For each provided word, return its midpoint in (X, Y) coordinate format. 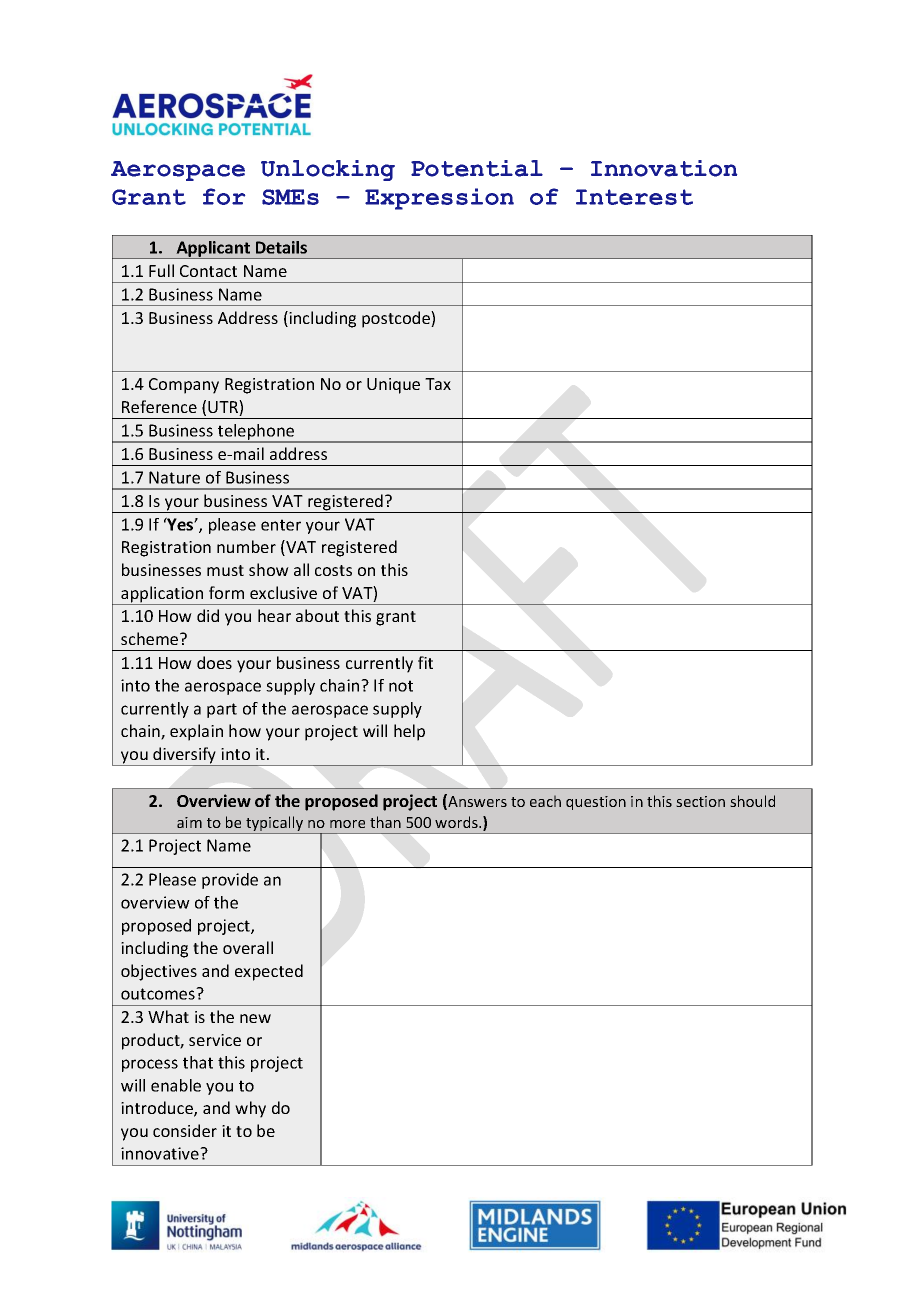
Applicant (213, 250)
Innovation (664, 168)
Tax (438, 384)
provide (230, 881)
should (752, 801)
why (250, 1109)
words (457, 822)
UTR (224, 408)
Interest (634, 197)
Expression (439, 199)
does (214, 662)
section (700, 801)
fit (425, 662)
